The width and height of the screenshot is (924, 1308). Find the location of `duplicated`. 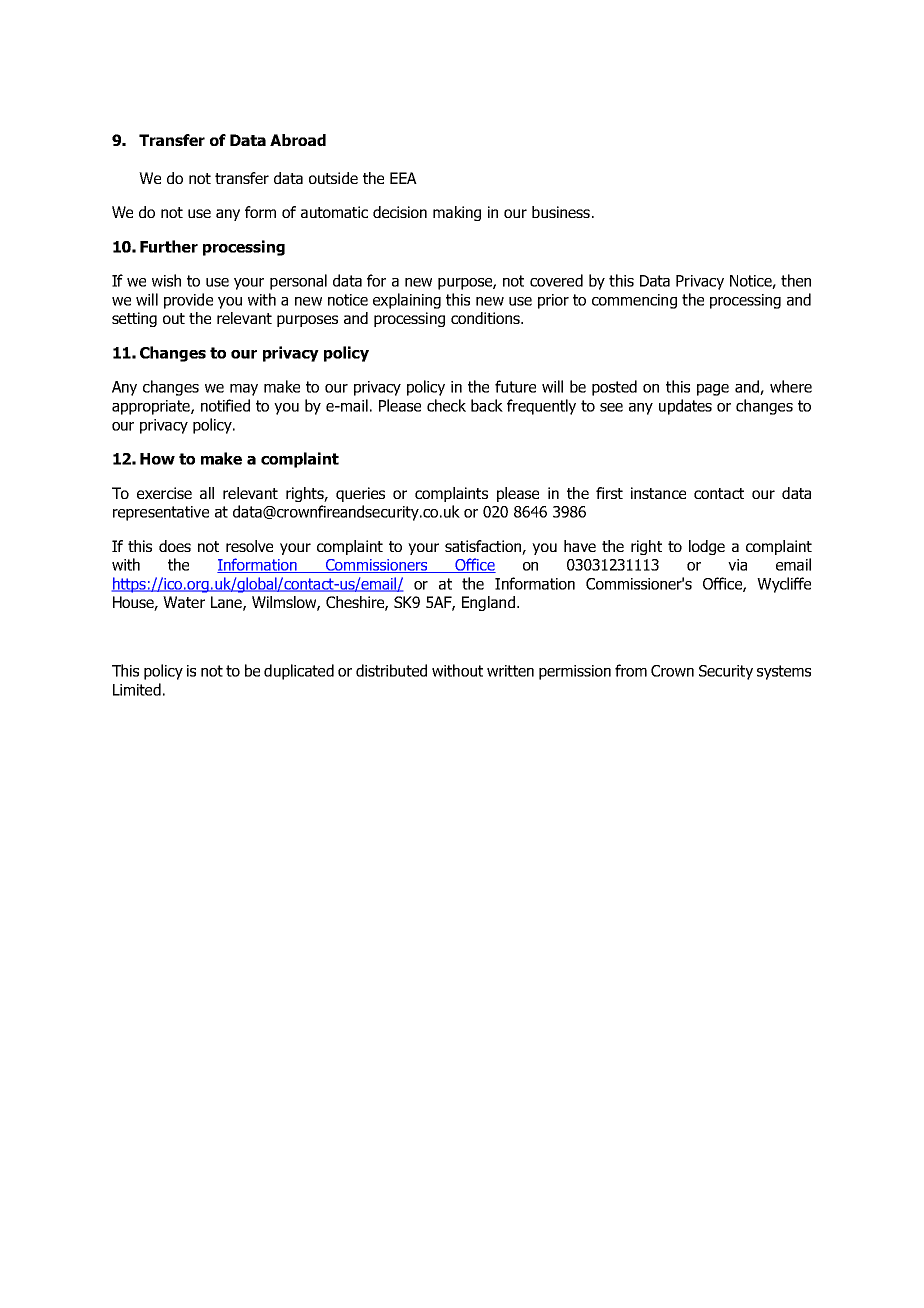

duplicated is located at coordinates (299, 672).
